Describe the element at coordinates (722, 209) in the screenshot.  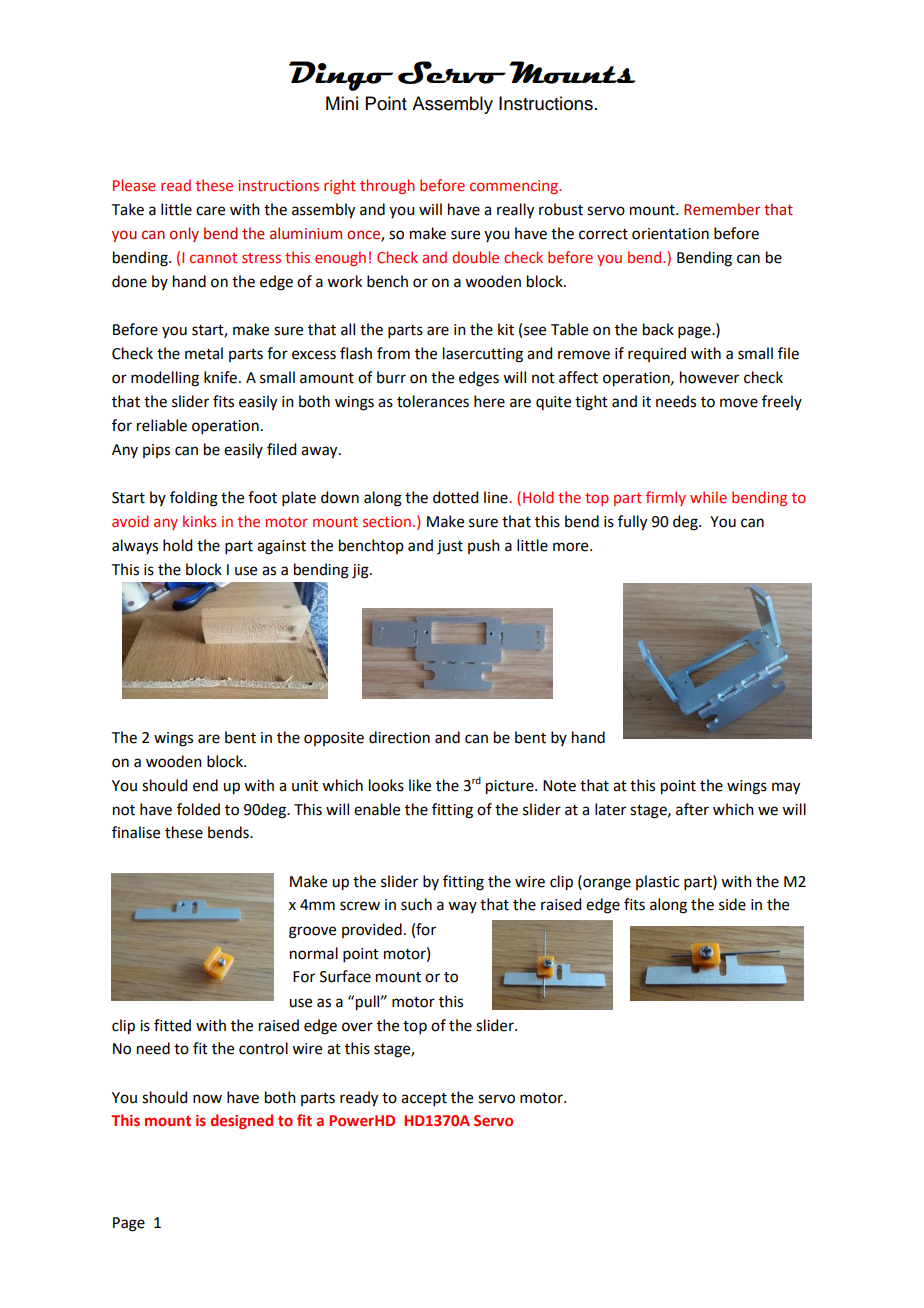
I see `Remember` at that location.
